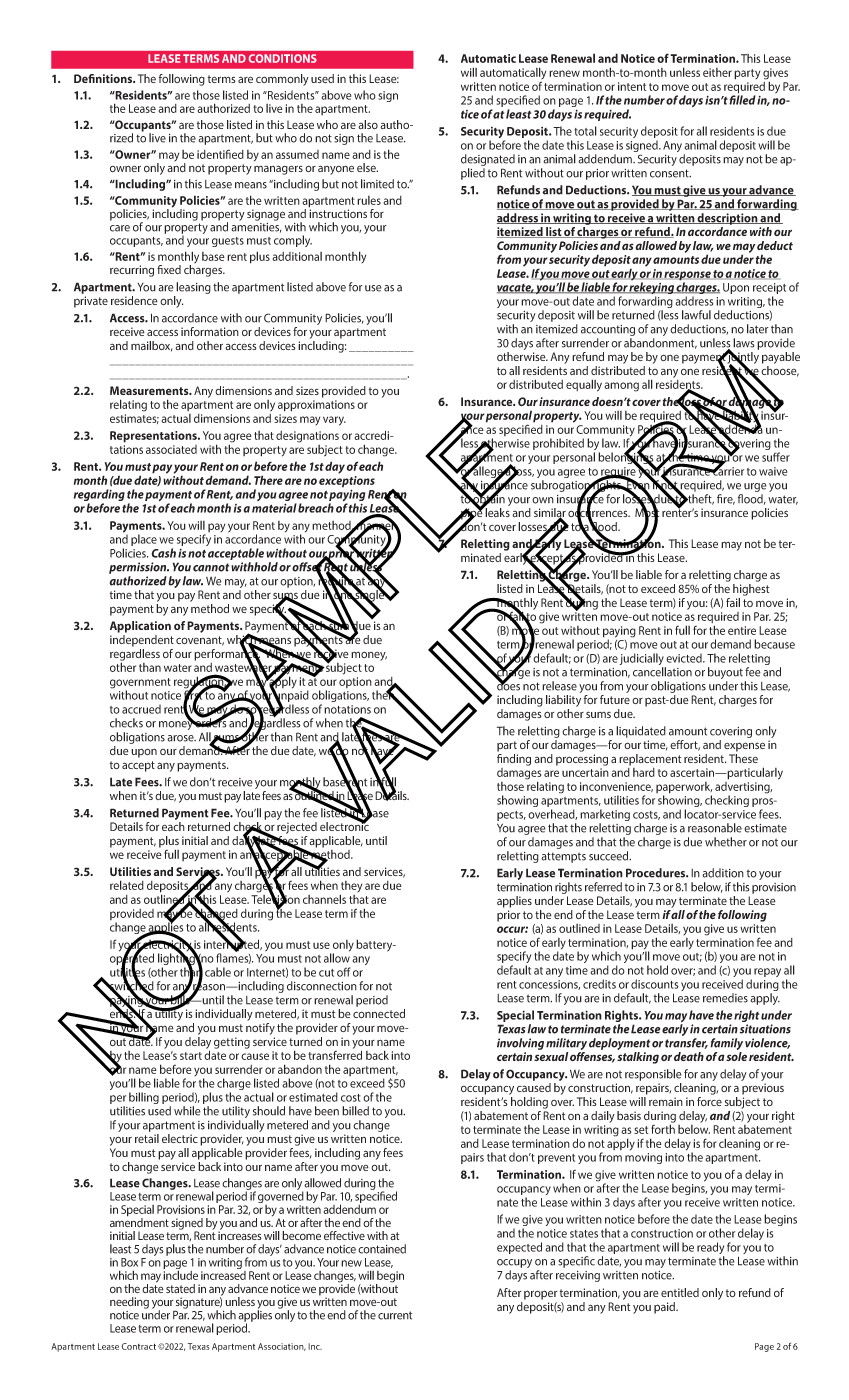 This page has width=849, height=1400. What do you see at coordinates (514, 758) in the page?
I see `finding` at bounding box center [514, 758].
